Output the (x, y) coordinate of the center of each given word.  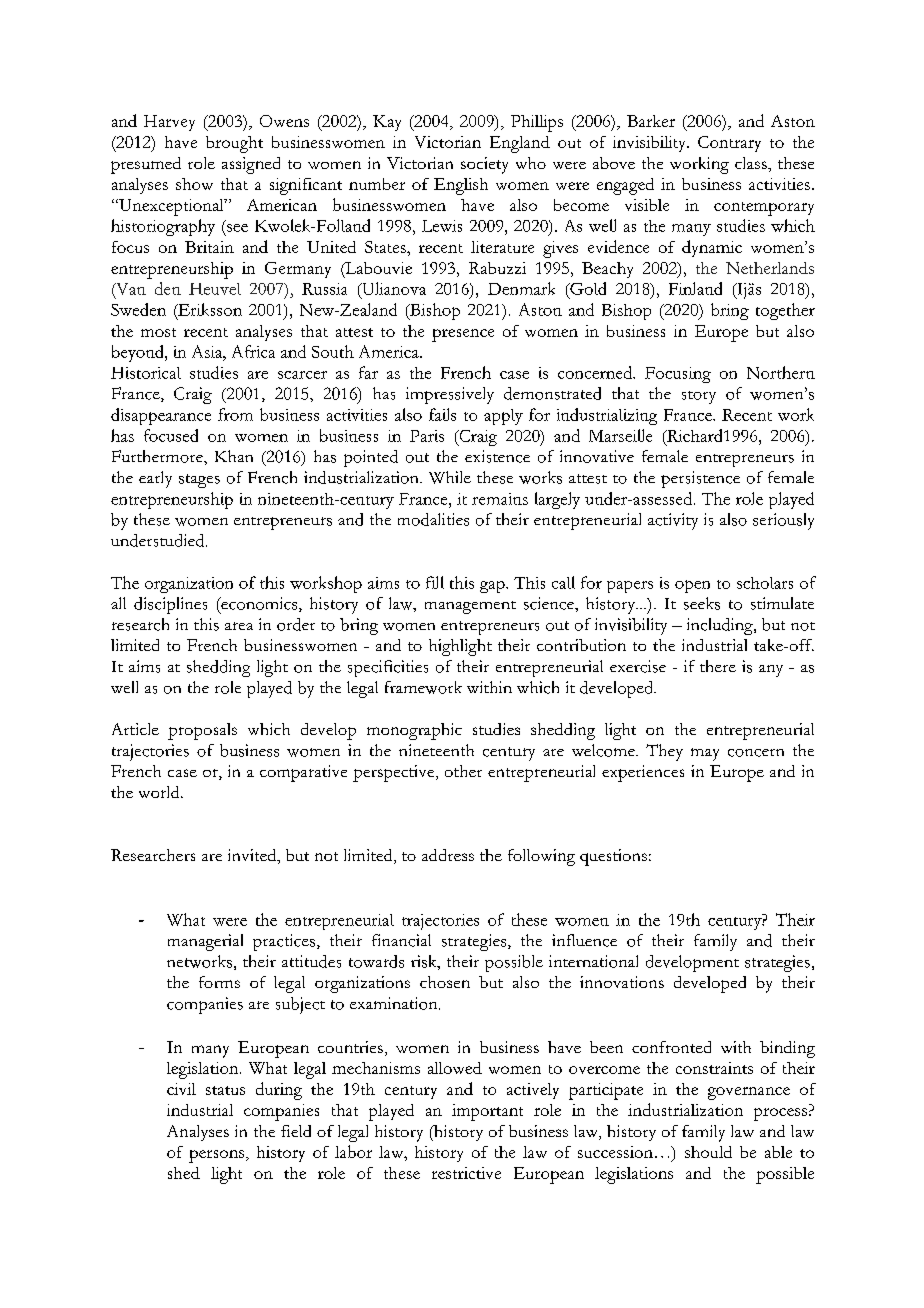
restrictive (466, 1173)
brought (234, 144)
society (484, 165)
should (708, 1152)
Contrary (729, 144)
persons (218, 1156)
